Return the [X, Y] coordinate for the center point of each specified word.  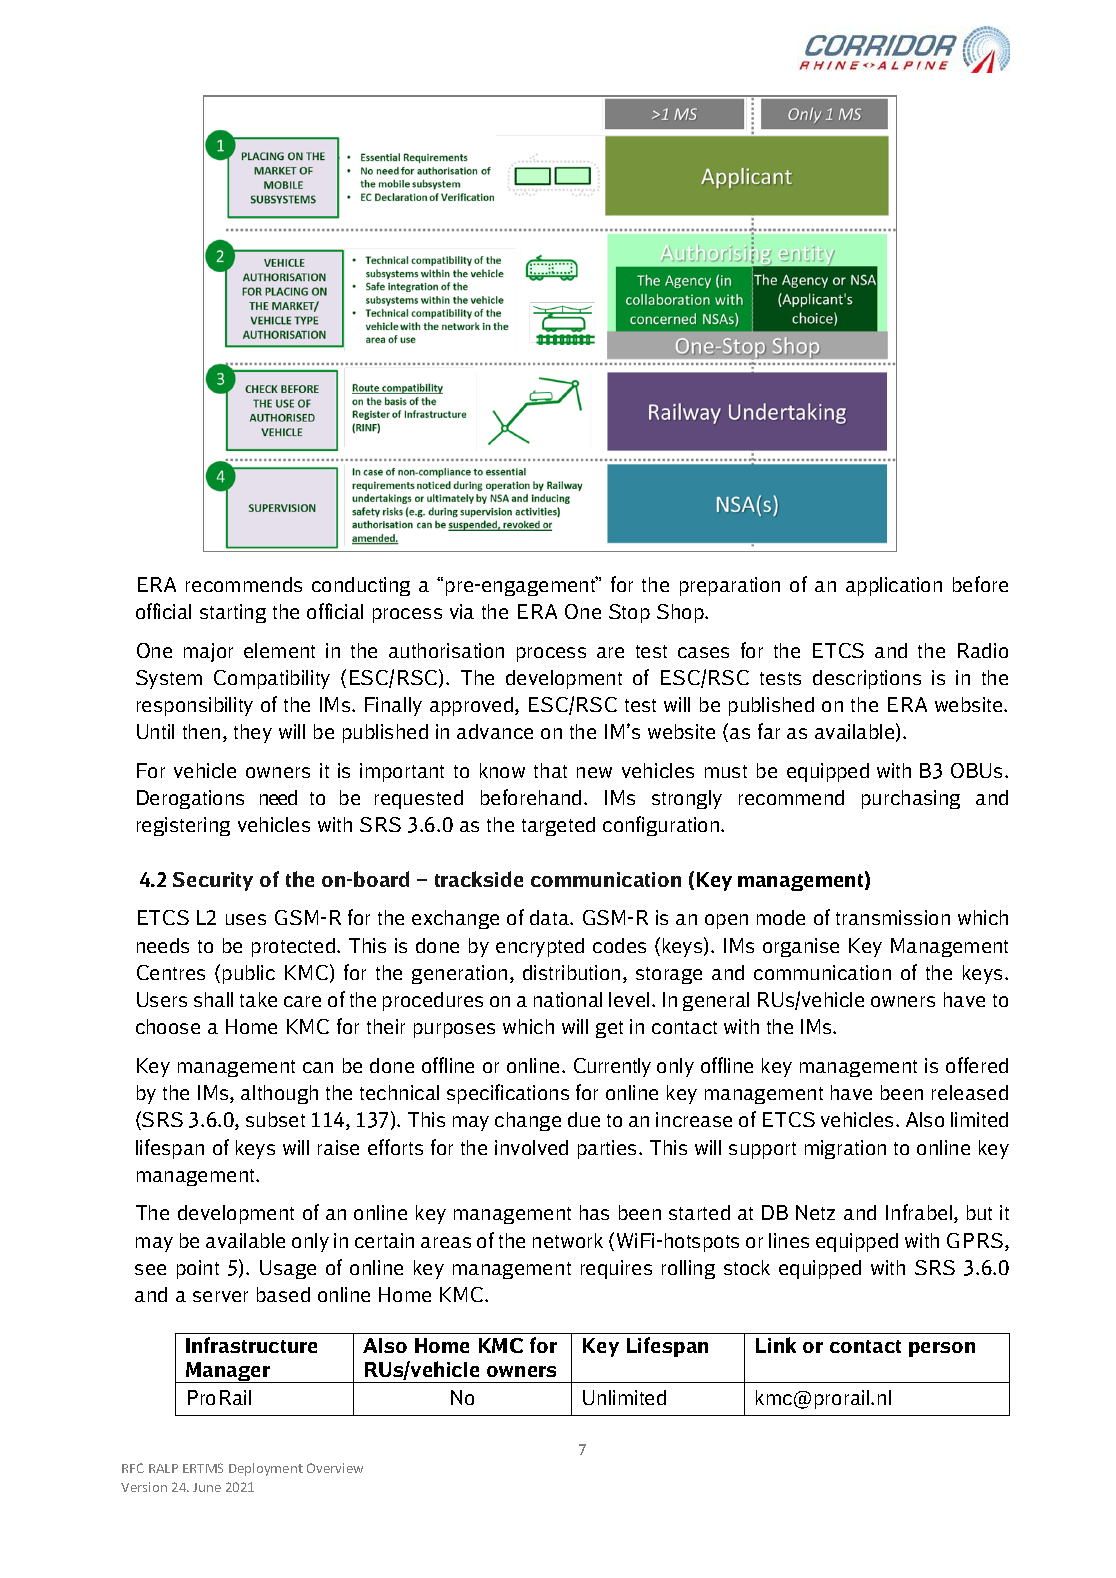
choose [168, 1026]
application [894, 586]
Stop [629, 613]
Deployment [266, 1469]
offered [977, 1065]
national [568, 999]
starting [233, 613]
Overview [335, 1468]
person [942, 1349]
